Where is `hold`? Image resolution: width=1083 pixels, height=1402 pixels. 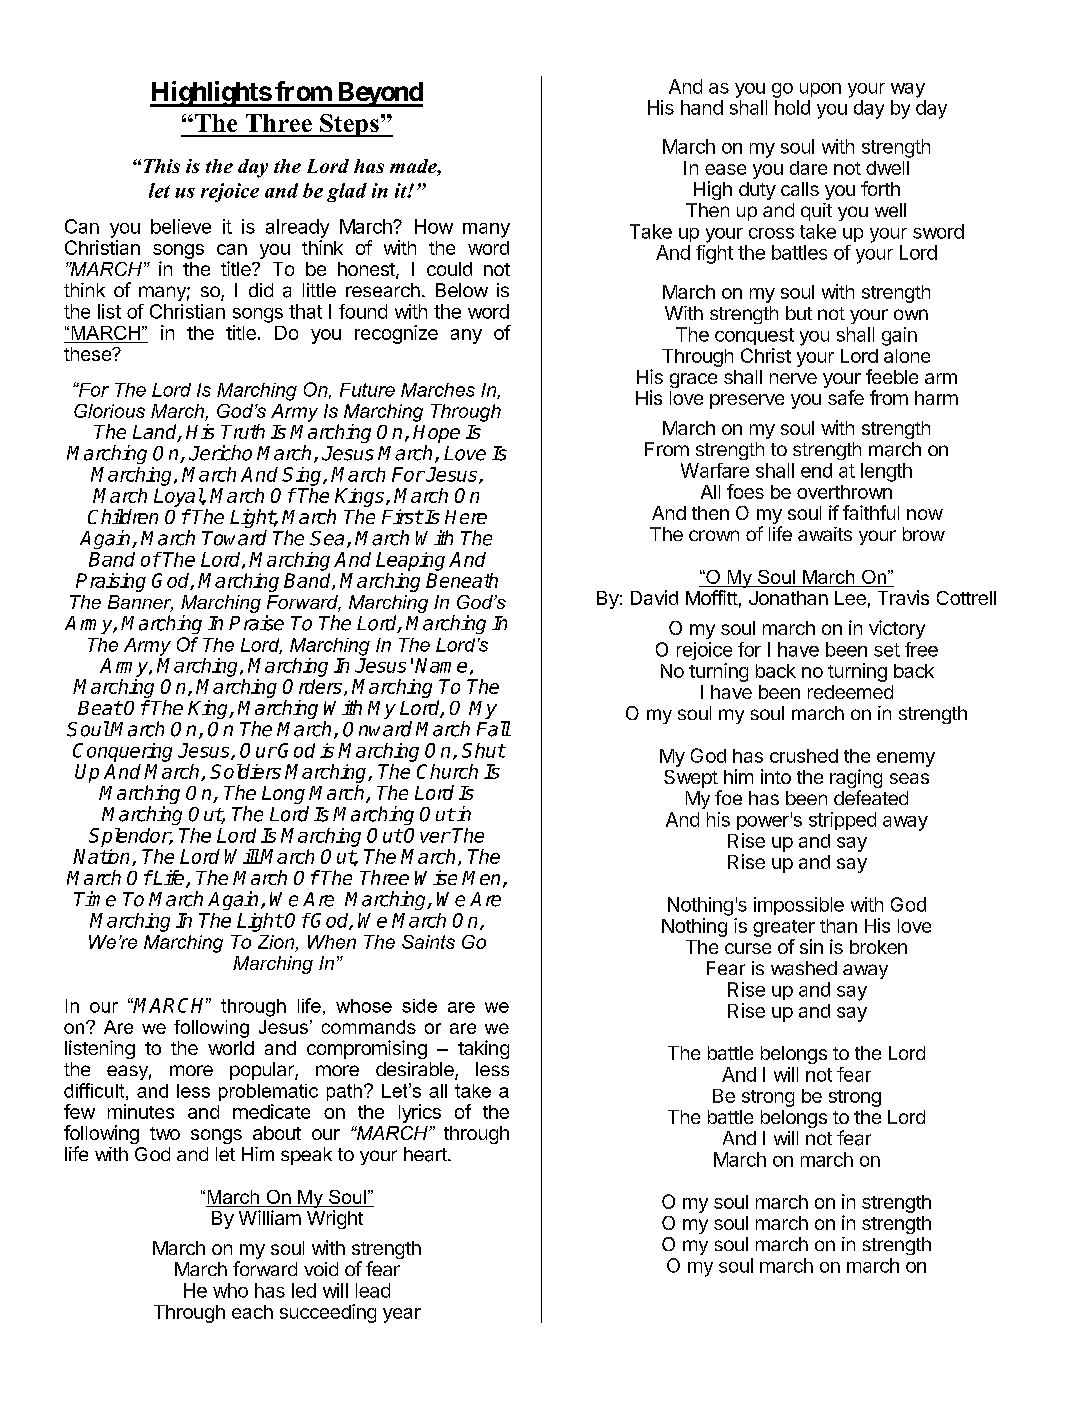 hold is located at coordinates (792, 107).
